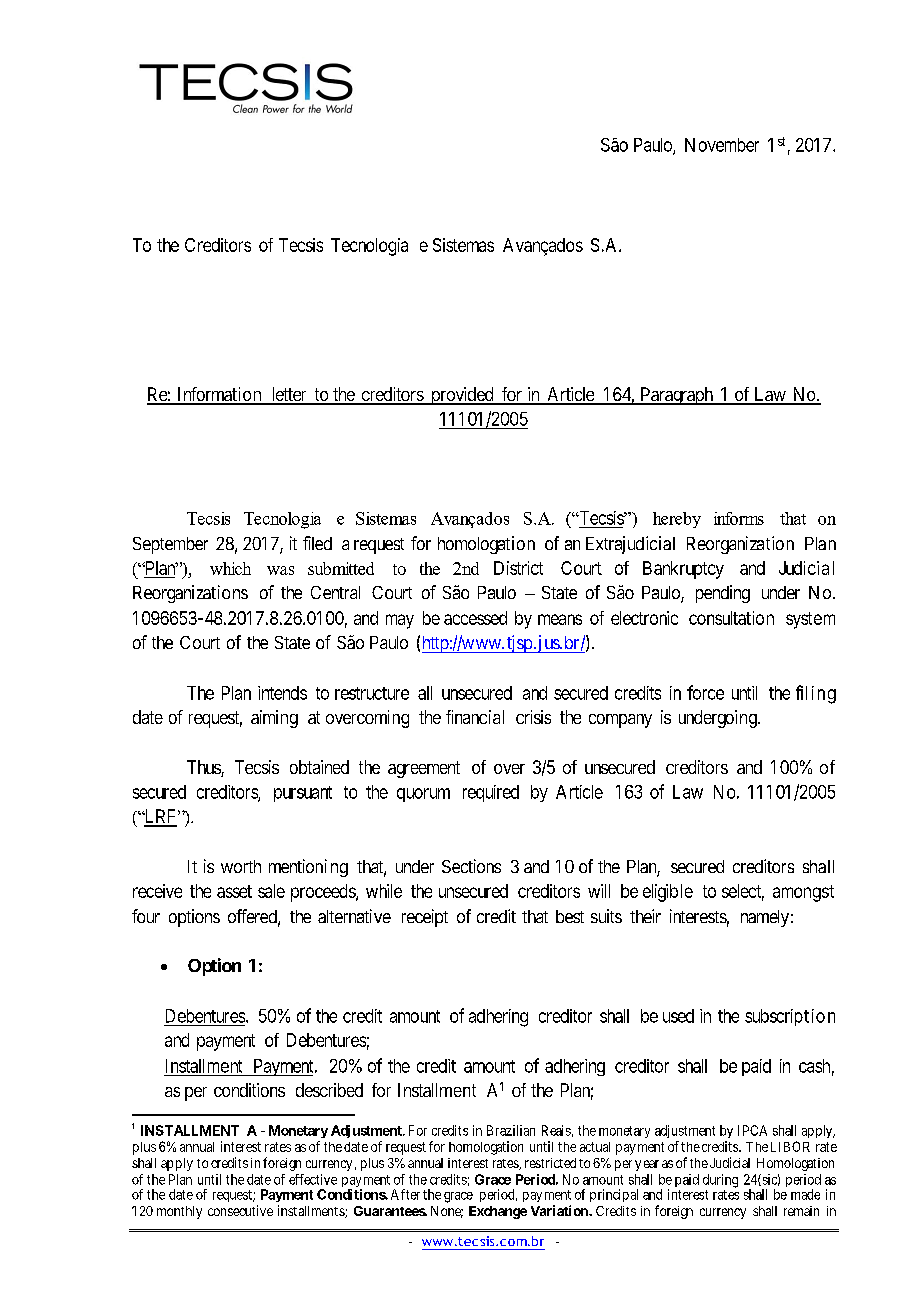 The width and height of the page is (924, 1308). What do you see at coordinates (498, 1212) in the page?
I see `Exchange` at bounding box center [498, 1212].
